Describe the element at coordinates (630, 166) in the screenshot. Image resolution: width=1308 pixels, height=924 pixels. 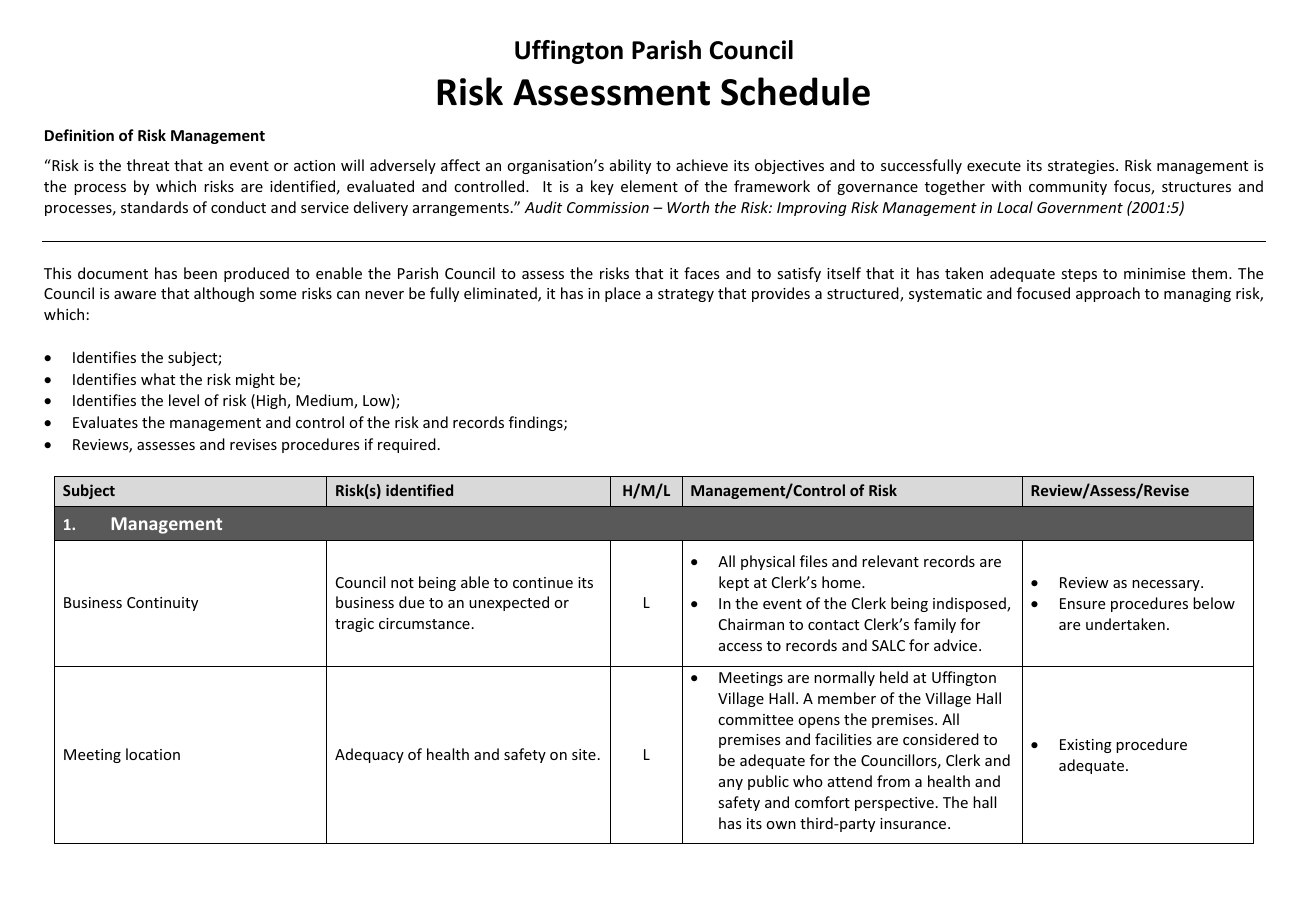
I see `ability` at that location.
